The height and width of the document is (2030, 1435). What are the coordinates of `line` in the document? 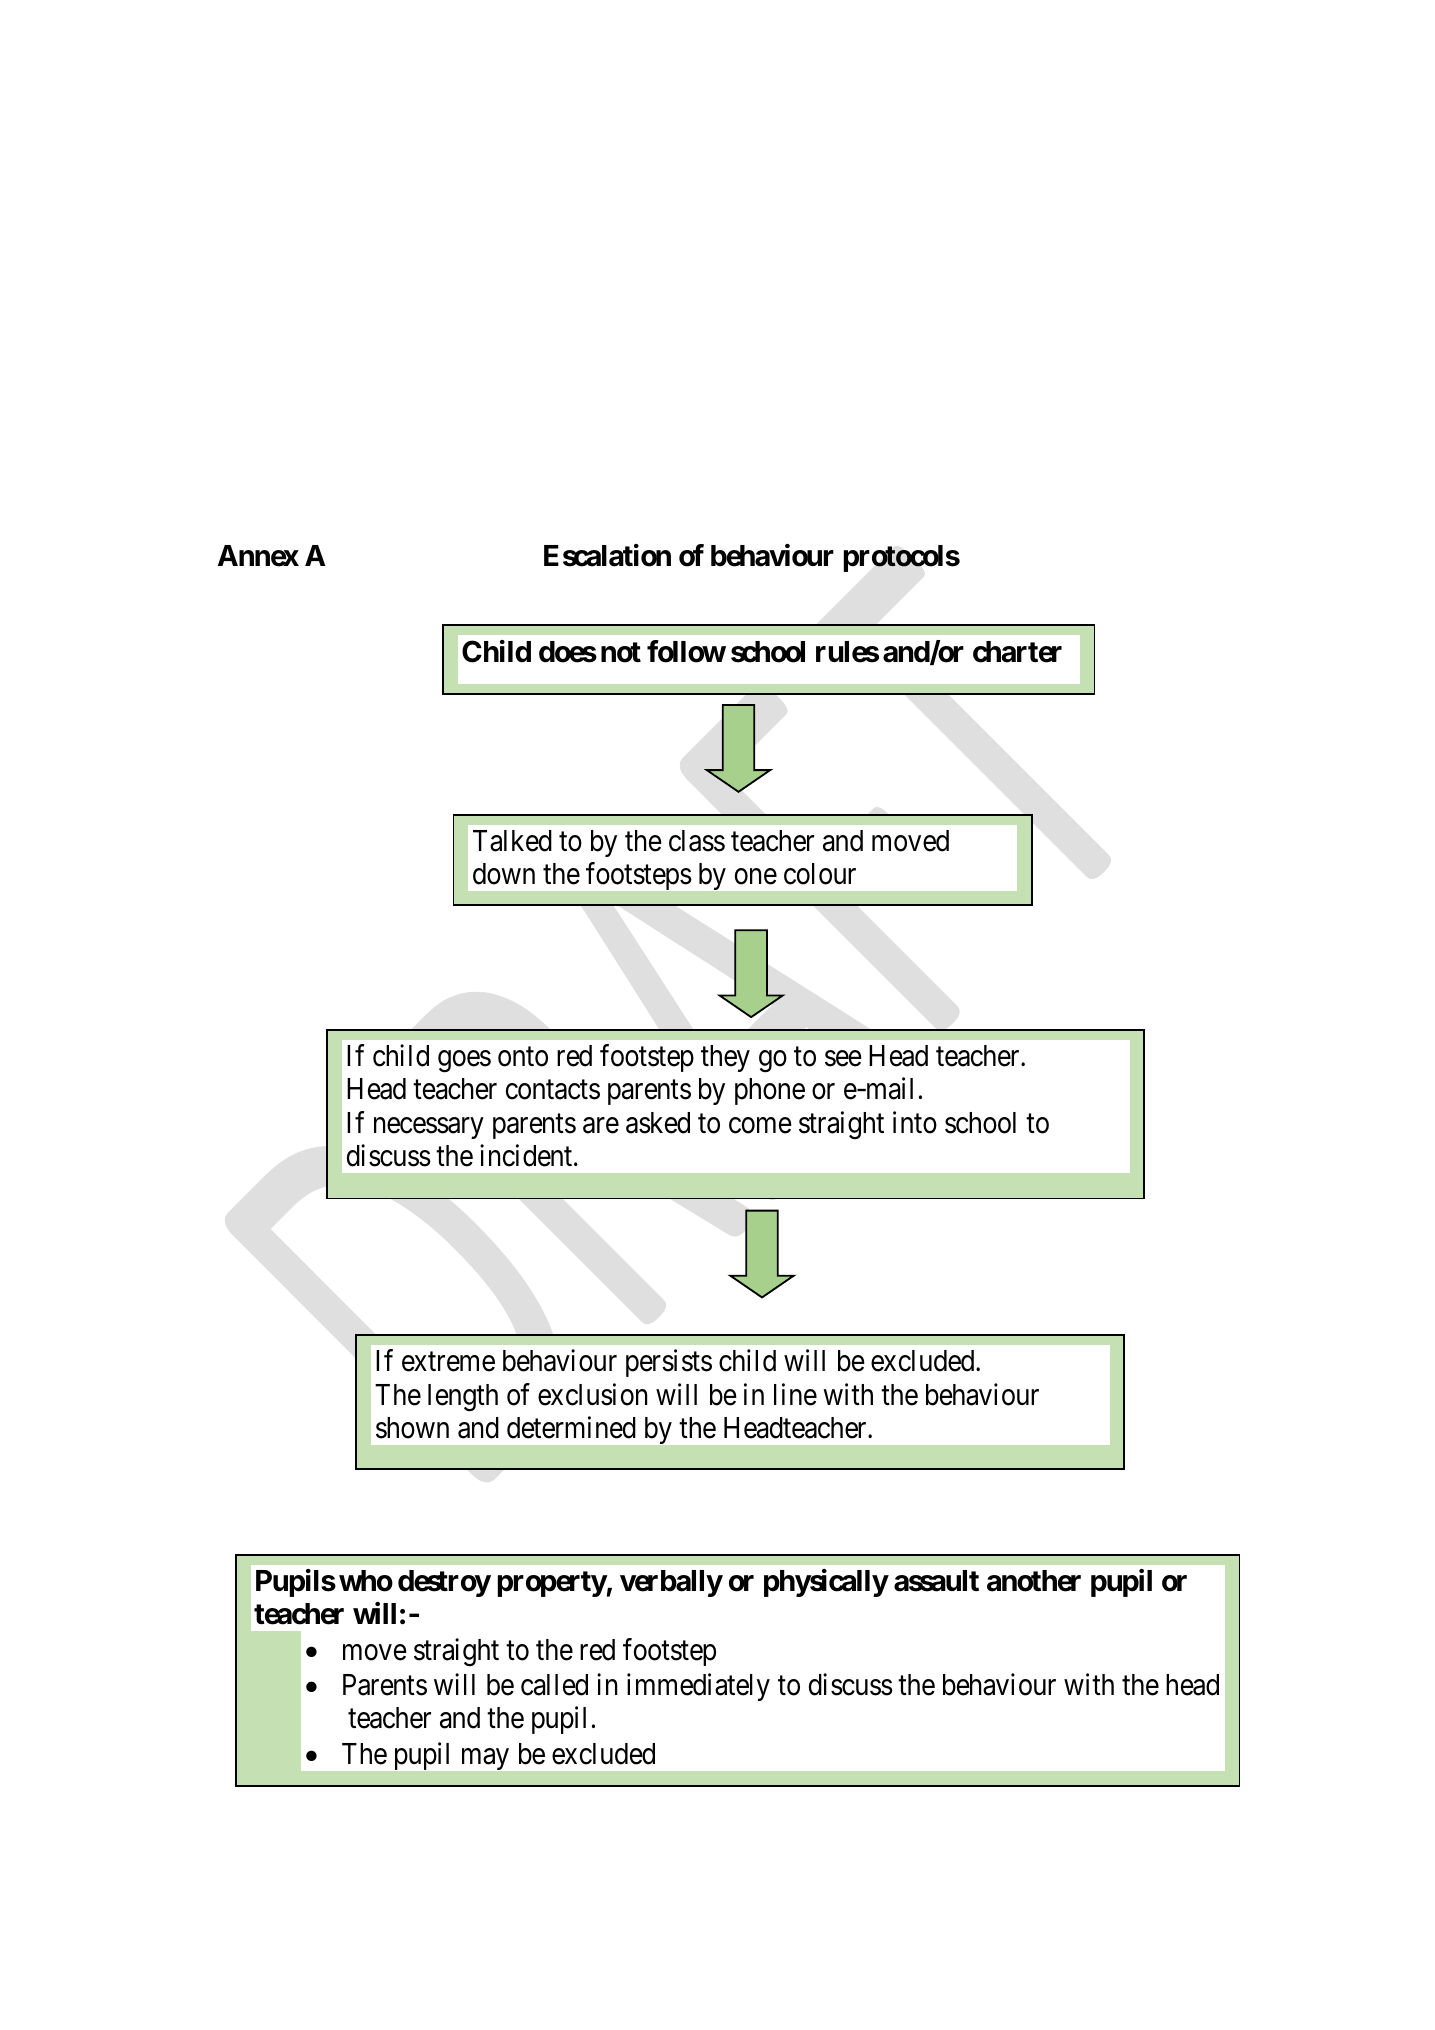 It's located at (795, 1394).
